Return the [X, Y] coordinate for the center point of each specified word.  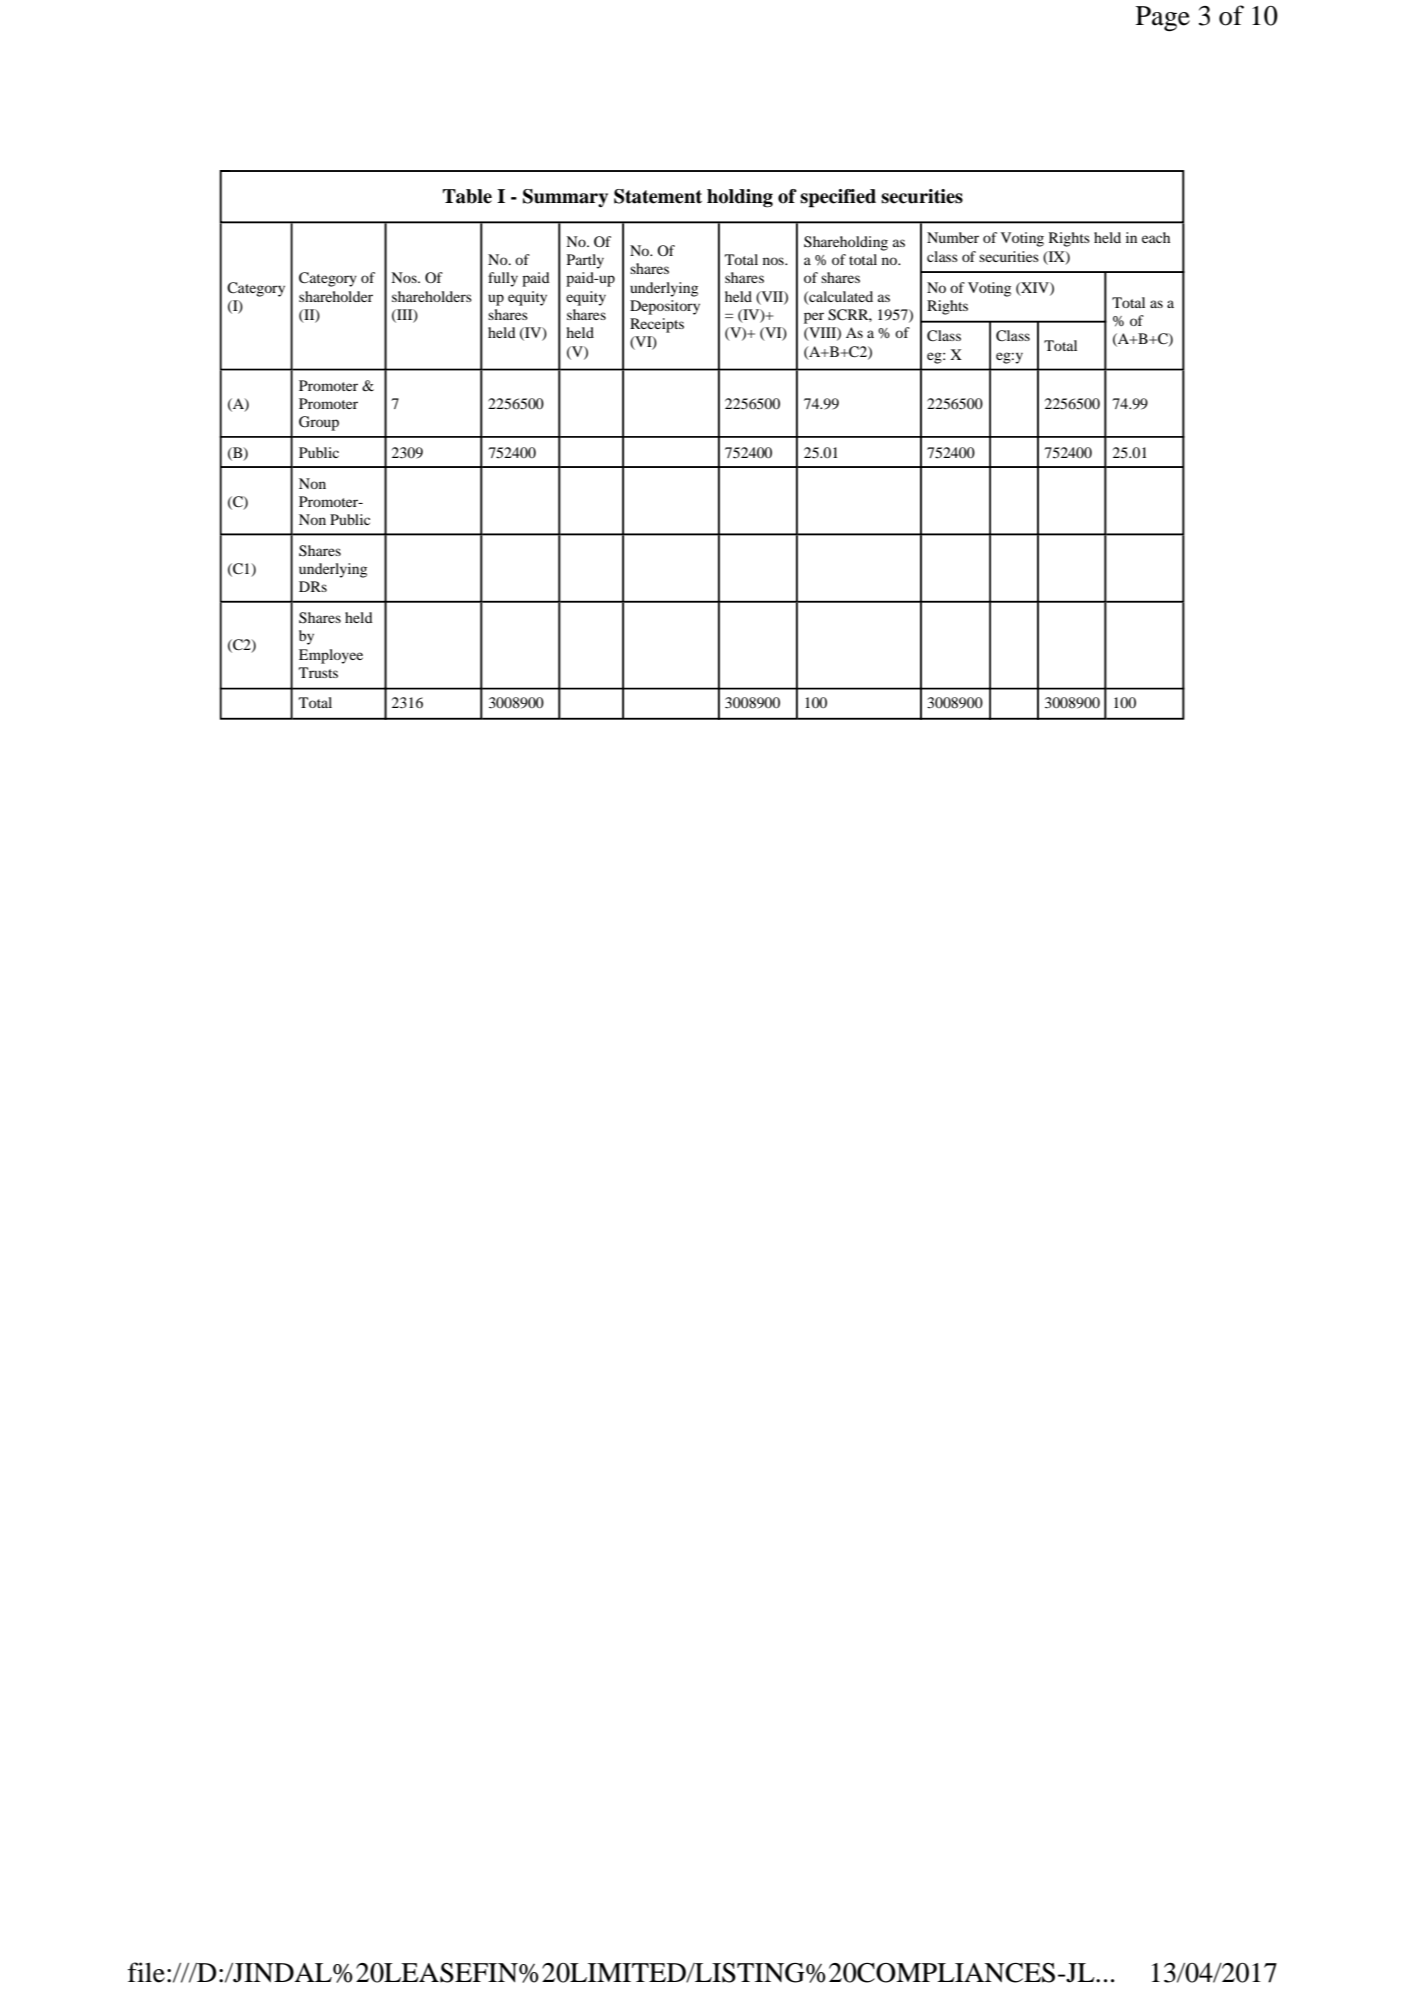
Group [319, 423]
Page [1163, 19]
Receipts [657, 325]
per [814, 318]
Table [467, 196]
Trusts [318, 672]
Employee [331, 656]
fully [503, 279]
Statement [658, 196]
